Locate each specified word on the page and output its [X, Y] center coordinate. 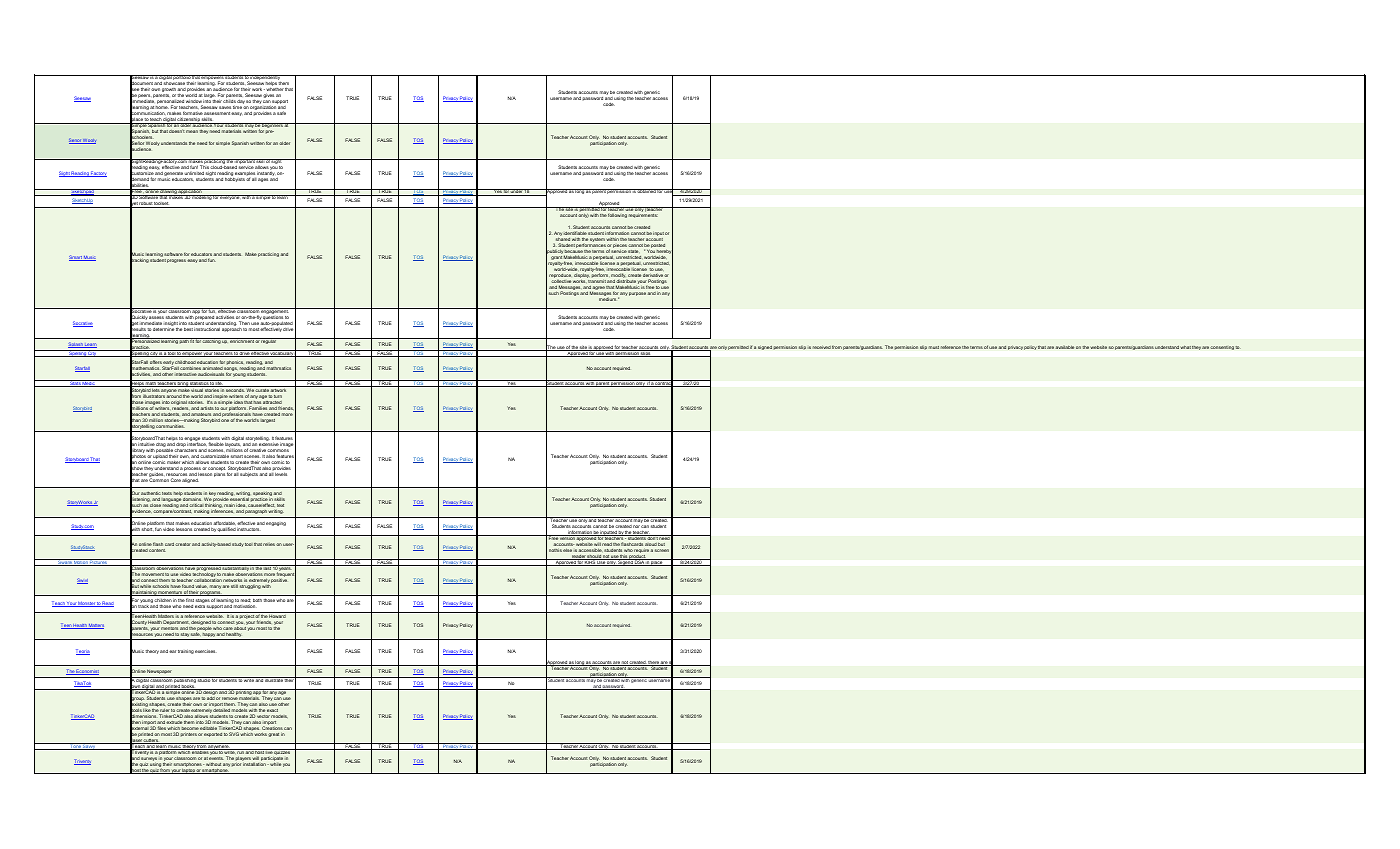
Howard [278, 615]
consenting [1222, 348]
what [1185, 347]
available [1064, 347]
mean [192, 131]
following [617, 216]
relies [269, 544]
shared [563, 239]
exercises [206, 651]
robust [146, 205]
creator [183, 544]
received [821, 347]
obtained [646, 191]
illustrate [274, 679]
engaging [276, 524]
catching [211, 341]
